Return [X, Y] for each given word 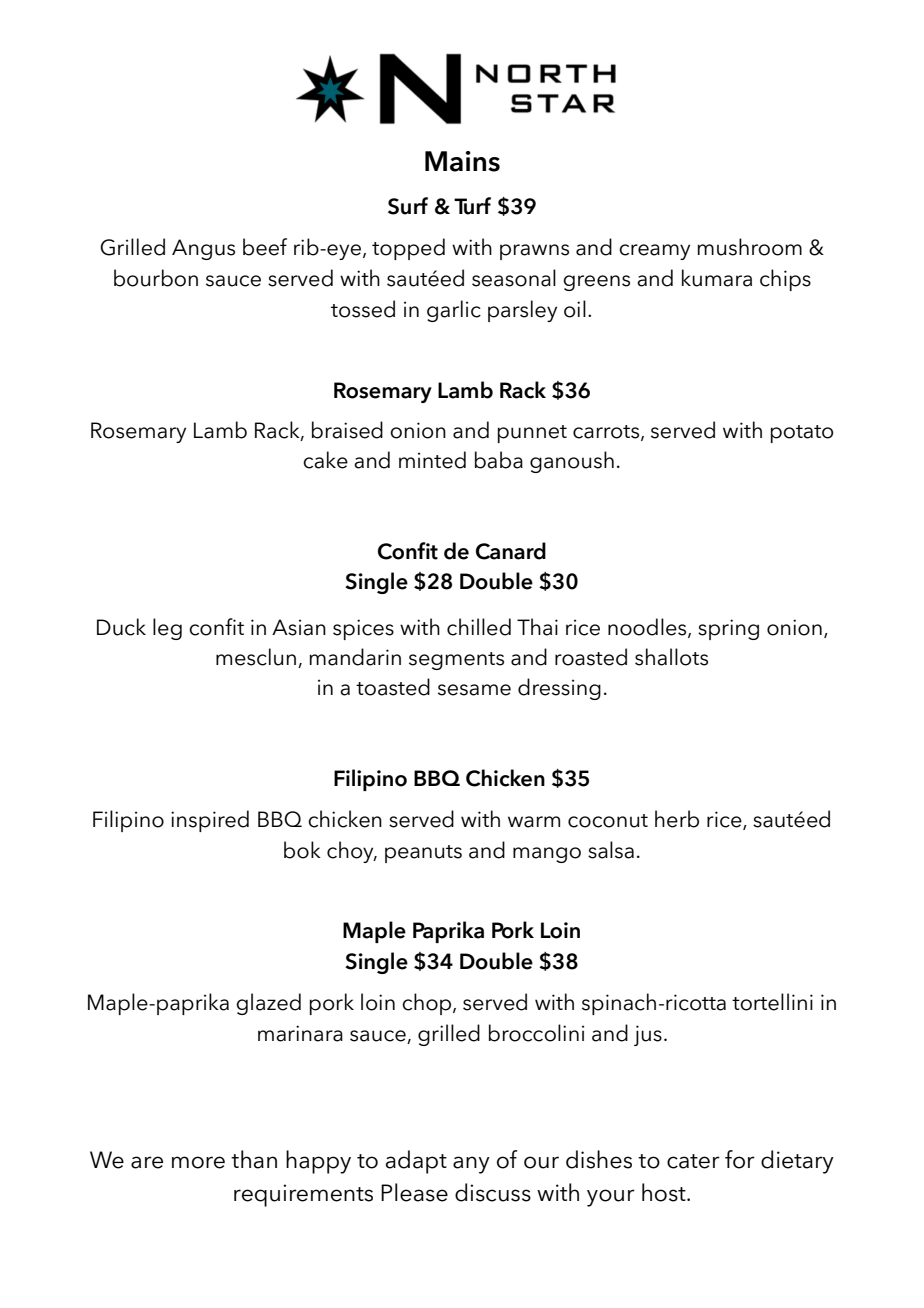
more [198, 1162]
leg [167, 629]
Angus [203, 249]
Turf [472, 206]
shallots [671, 657]
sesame [474, 690]
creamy [654, 252]
